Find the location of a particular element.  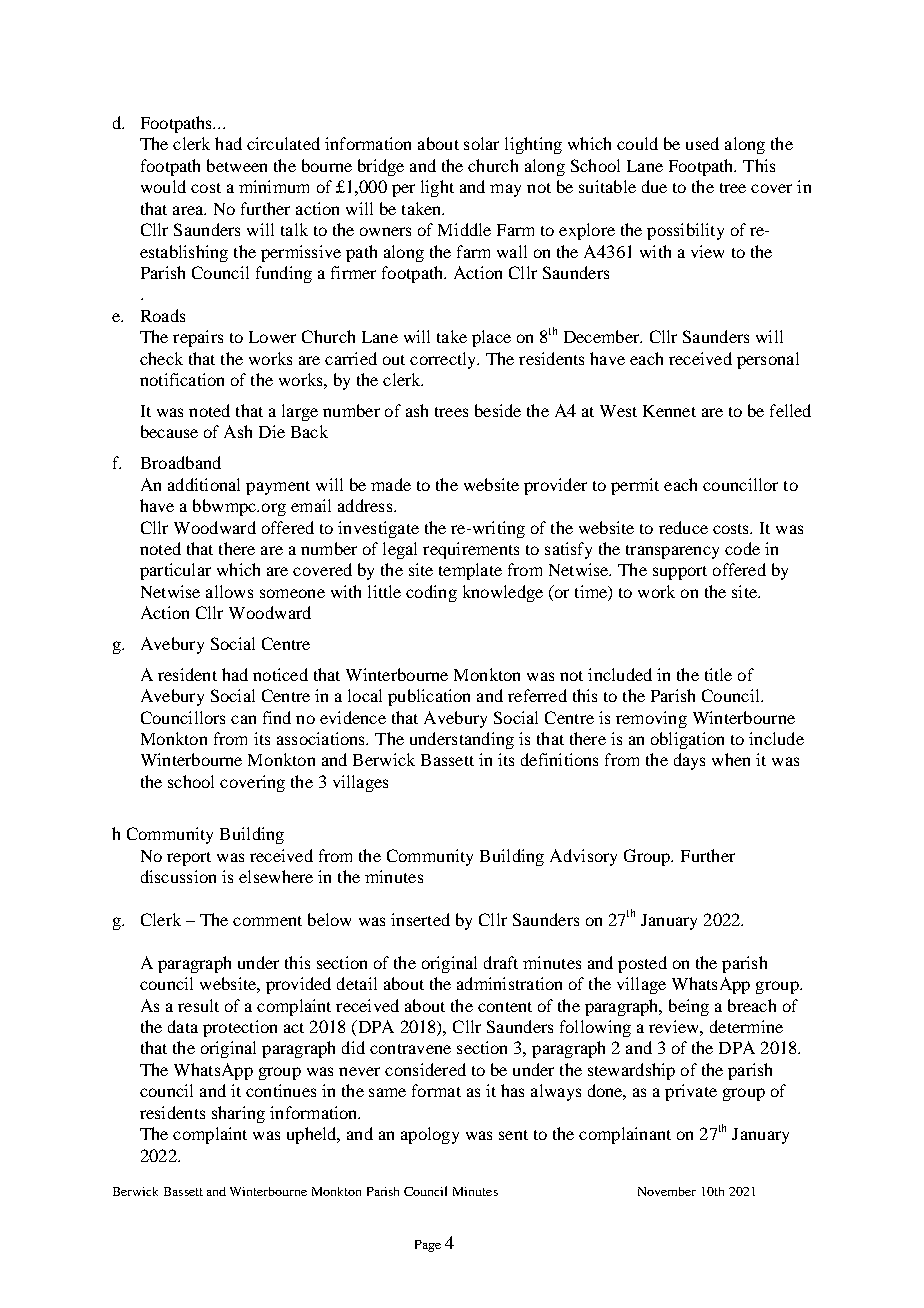

sharing is located at coordinates (238, 1114).
